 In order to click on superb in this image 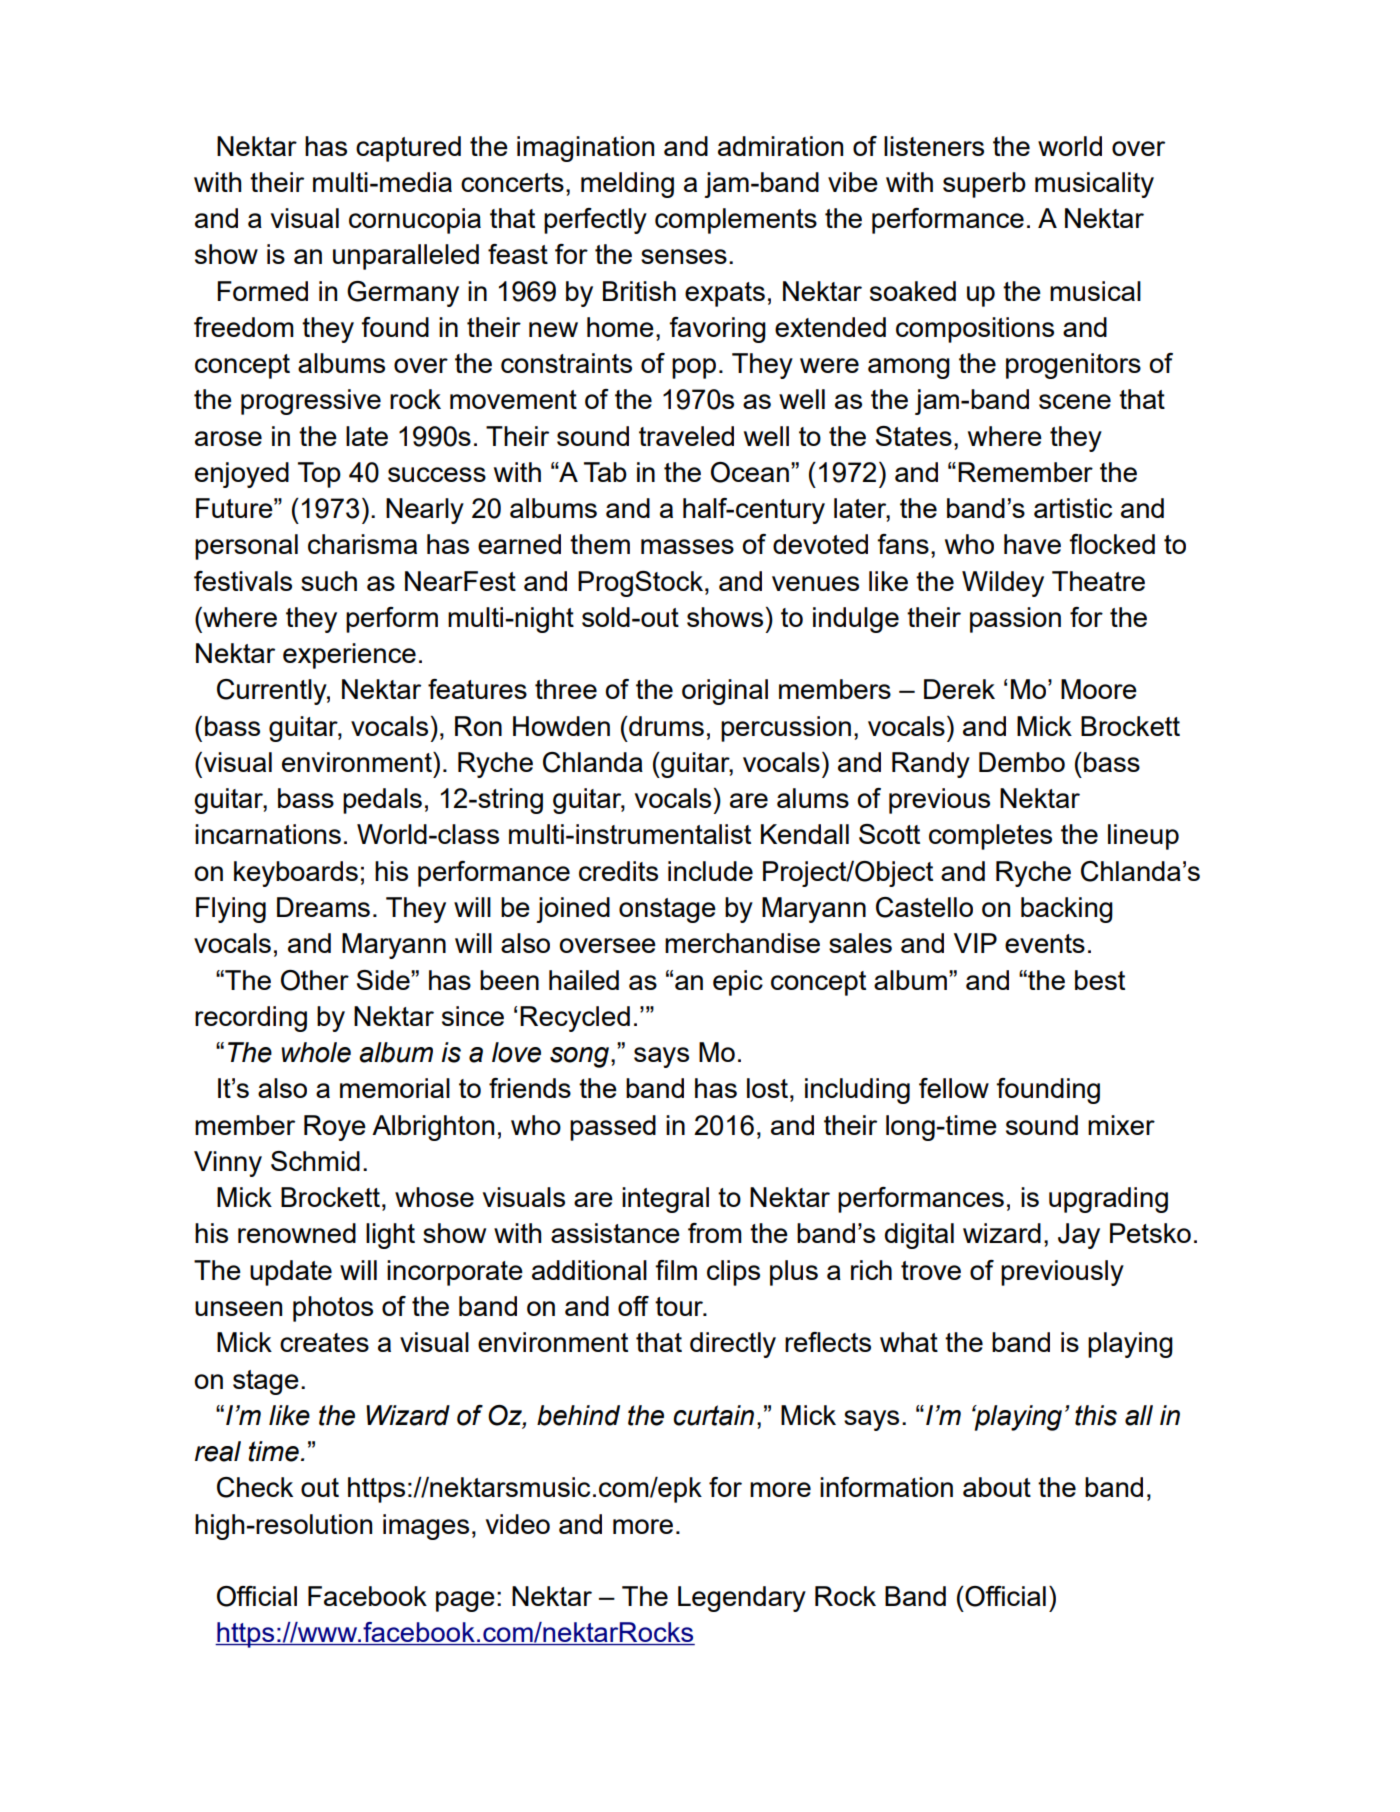, I will do `click(984, 185)`.
